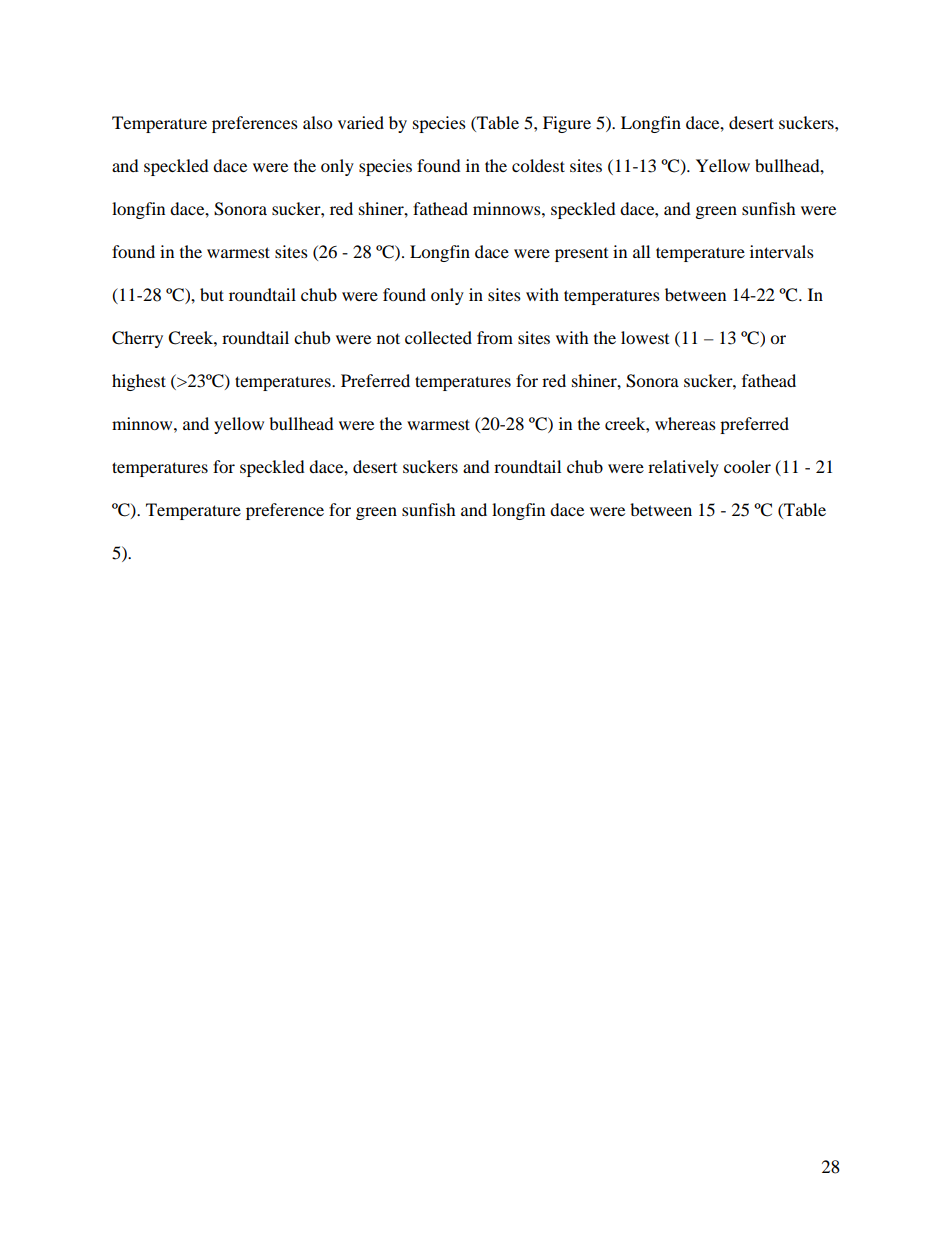 Image resolution: width=952 pixels, height=1233 pixels. What do you see at coordinates (567, 124) in the screenshot?
I see `Figure` at bounding box center [567, 124].
